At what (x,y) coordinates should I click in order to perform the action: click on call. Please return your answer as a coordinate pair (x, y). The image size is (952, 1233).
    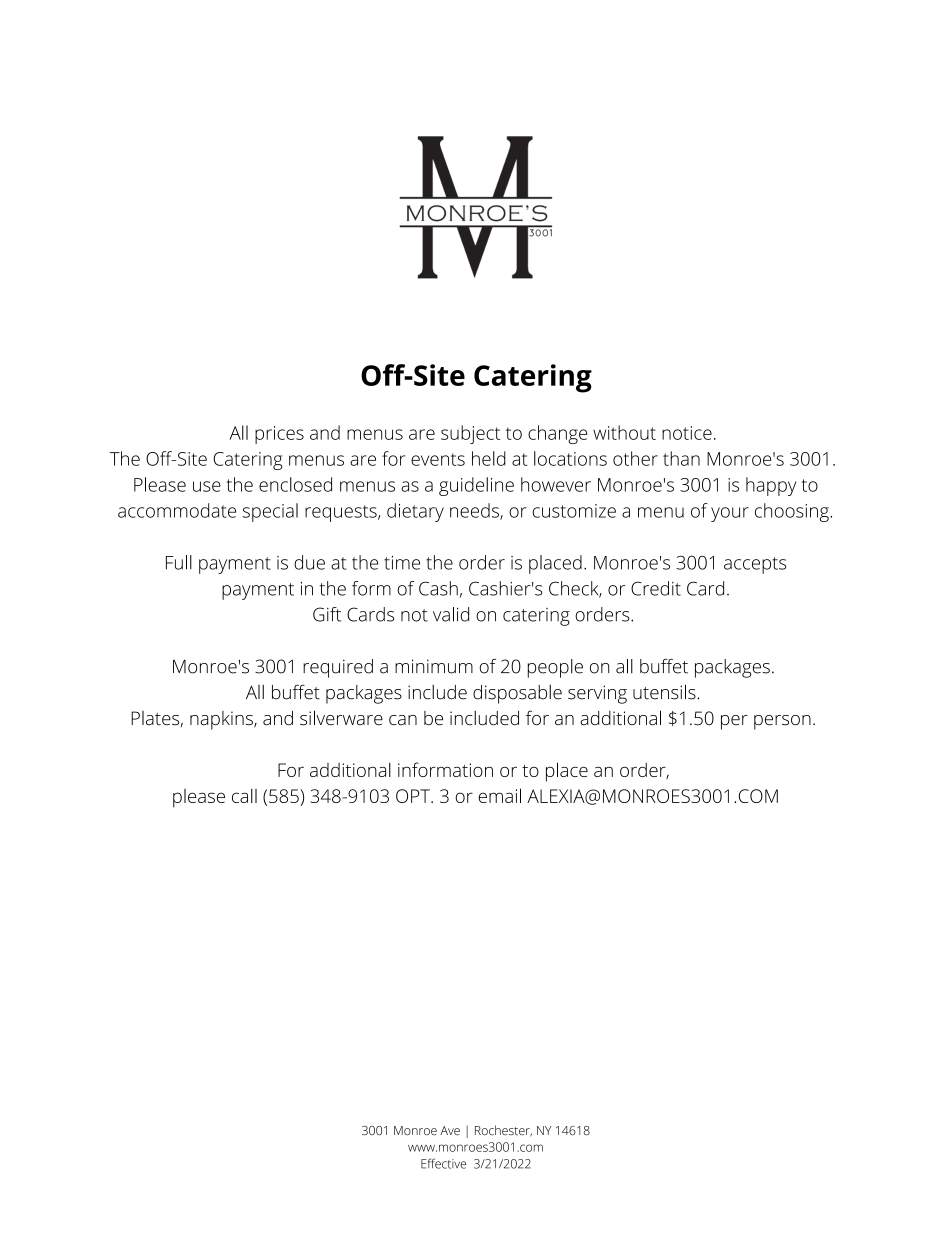
    Looking at the image, I should click on (244, 796).
